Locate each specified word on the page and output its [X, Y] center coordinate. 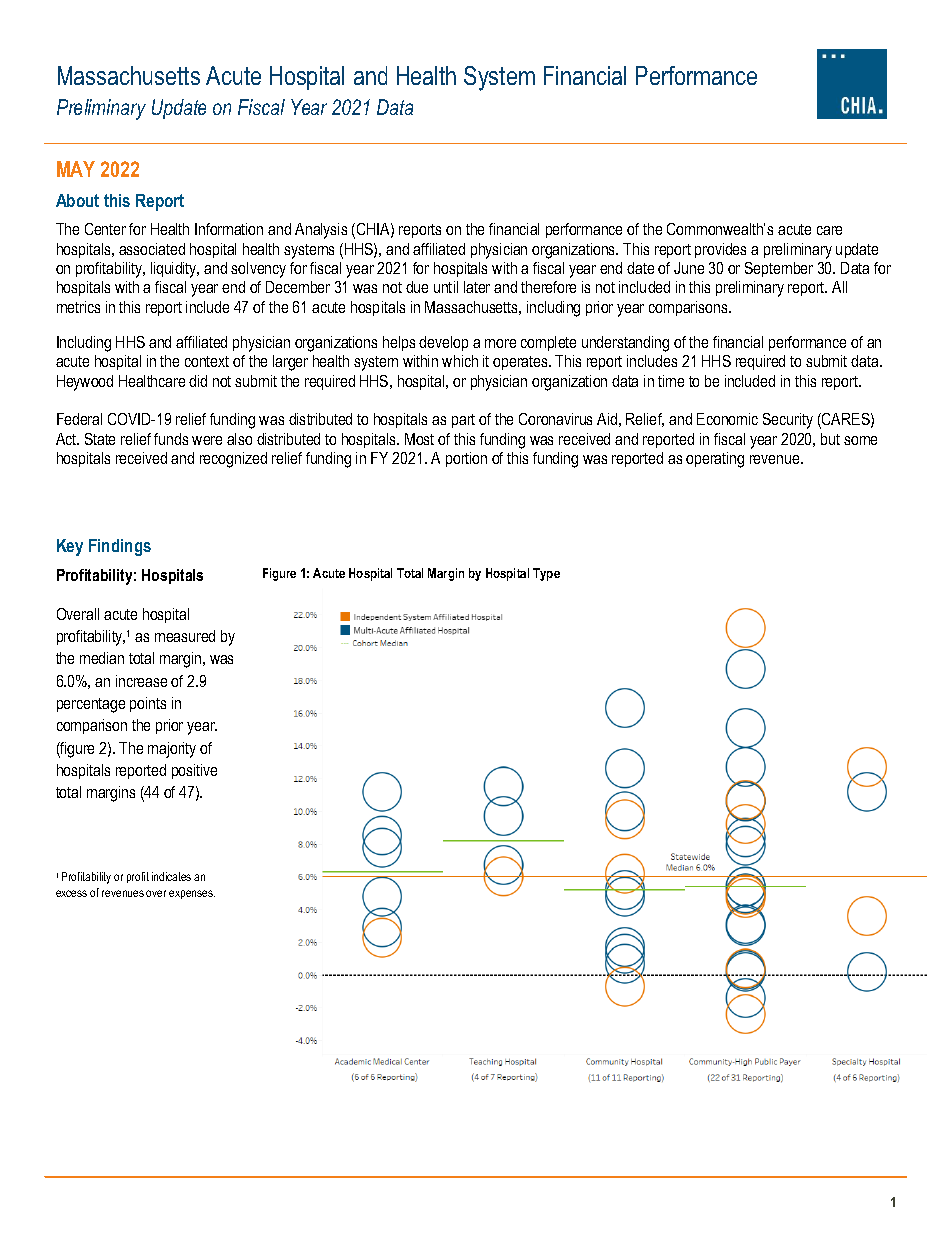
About [77, 200]
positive [194, 771]
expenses [192, 894]
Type [546, 574]
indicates [171, 876]
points [148, 704]
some [860, 440]
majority [172, 750]
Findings [120, 547]
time [671, 381]
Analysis [321, 231]
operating [715, 460]
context [207, 361]
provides [720, 250]
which [460, 361]
